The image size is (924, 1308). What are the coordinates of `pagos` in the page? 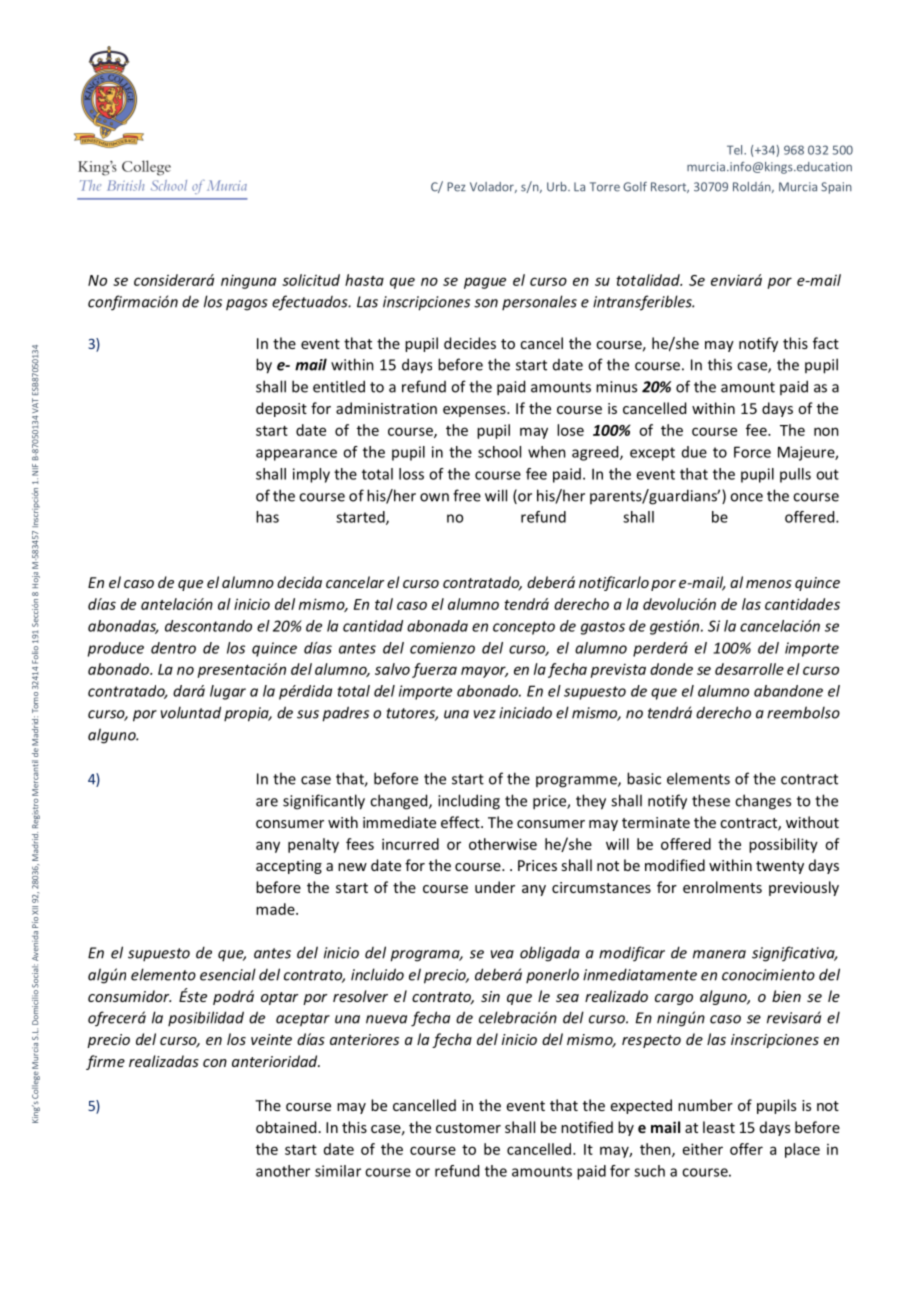 It's located at (247, 305).
